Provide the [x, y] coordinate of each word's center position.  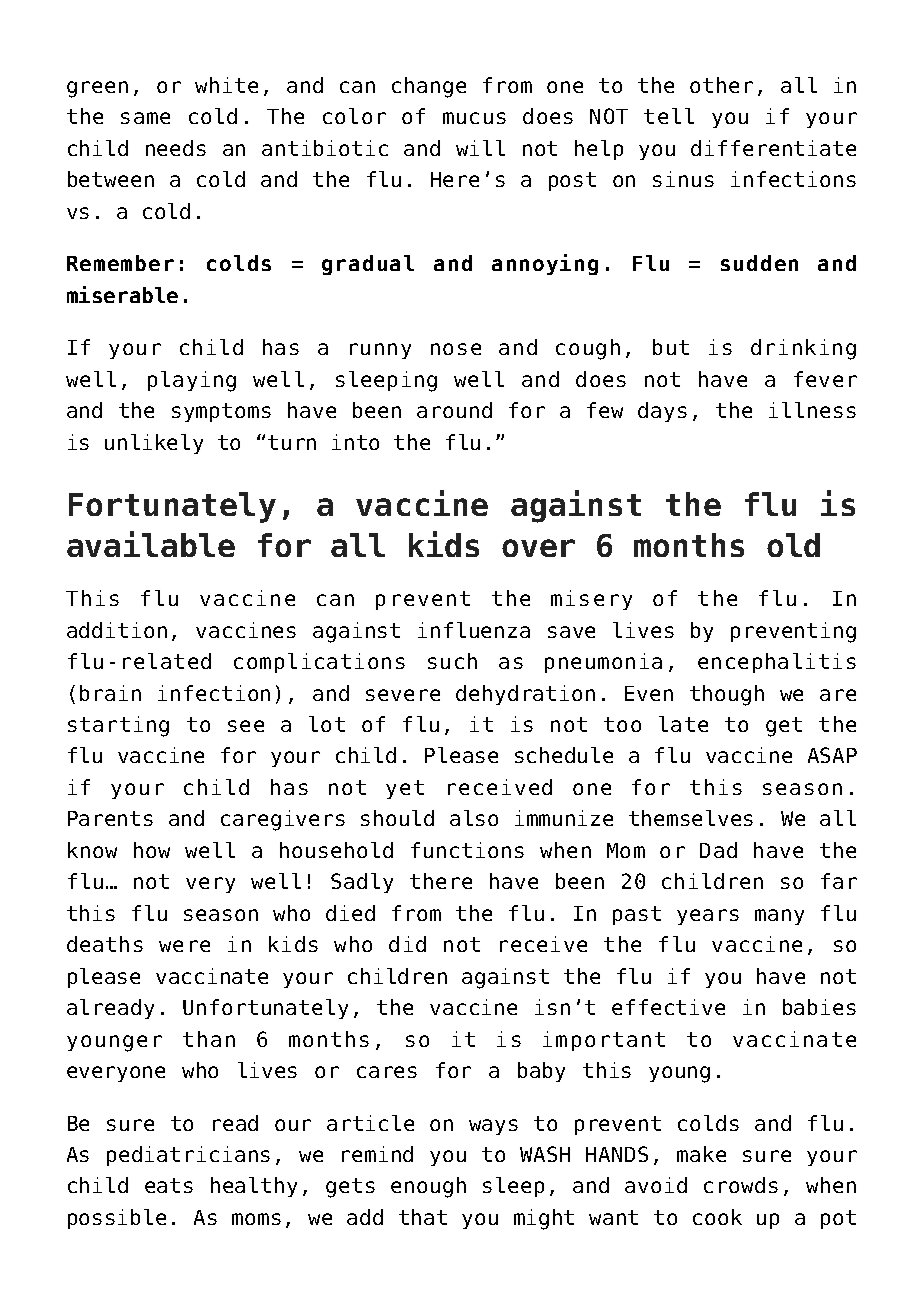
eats [169, 1185]
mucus [474, 118]
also [474, 818]
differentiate [773, 148]
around [454, 410]
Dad [718, 850]
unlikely [154, 444]
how [152, 850]
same [145, 118]
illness [812, 410]
